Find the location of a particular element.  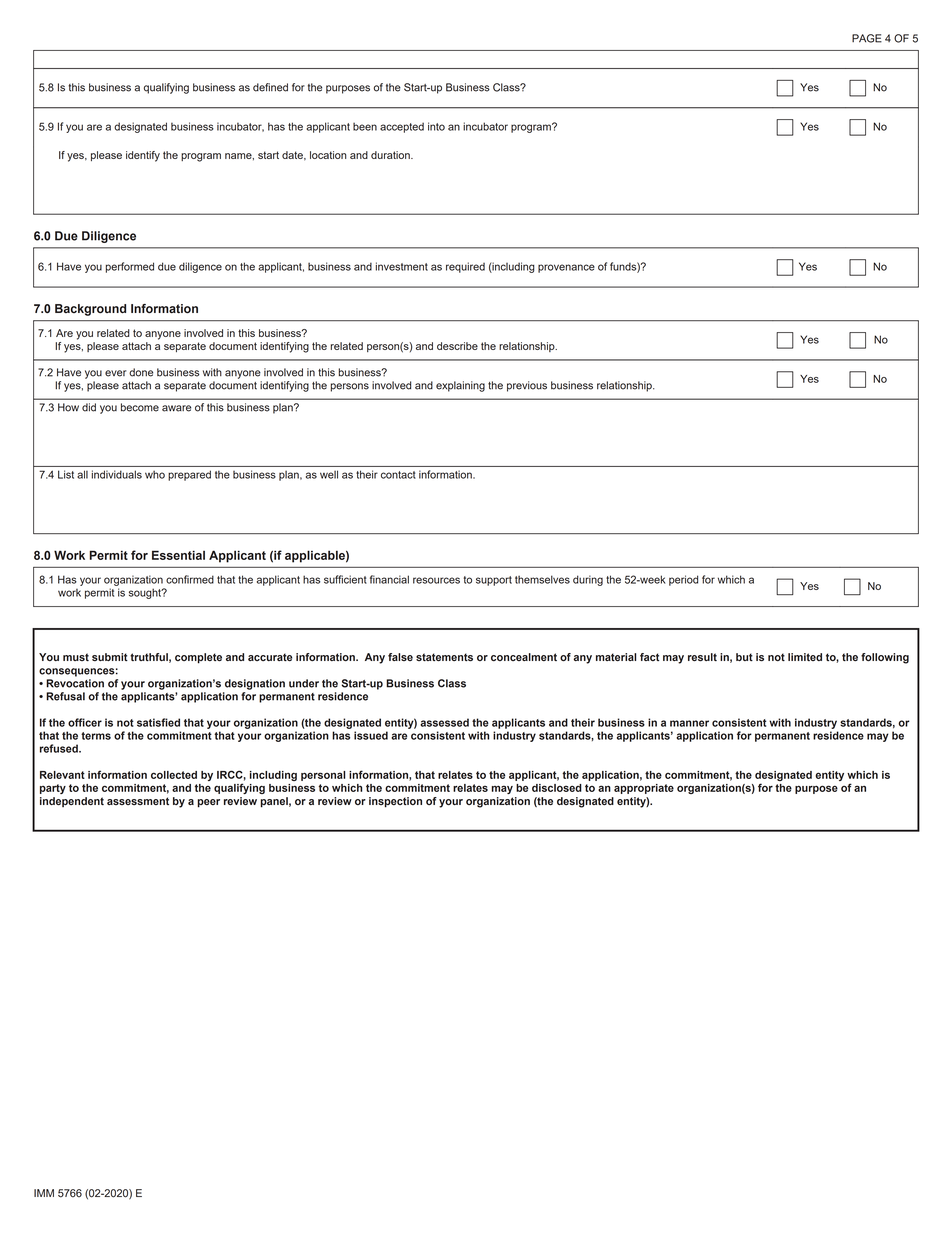

sought is located at coordinates (146, 593).
